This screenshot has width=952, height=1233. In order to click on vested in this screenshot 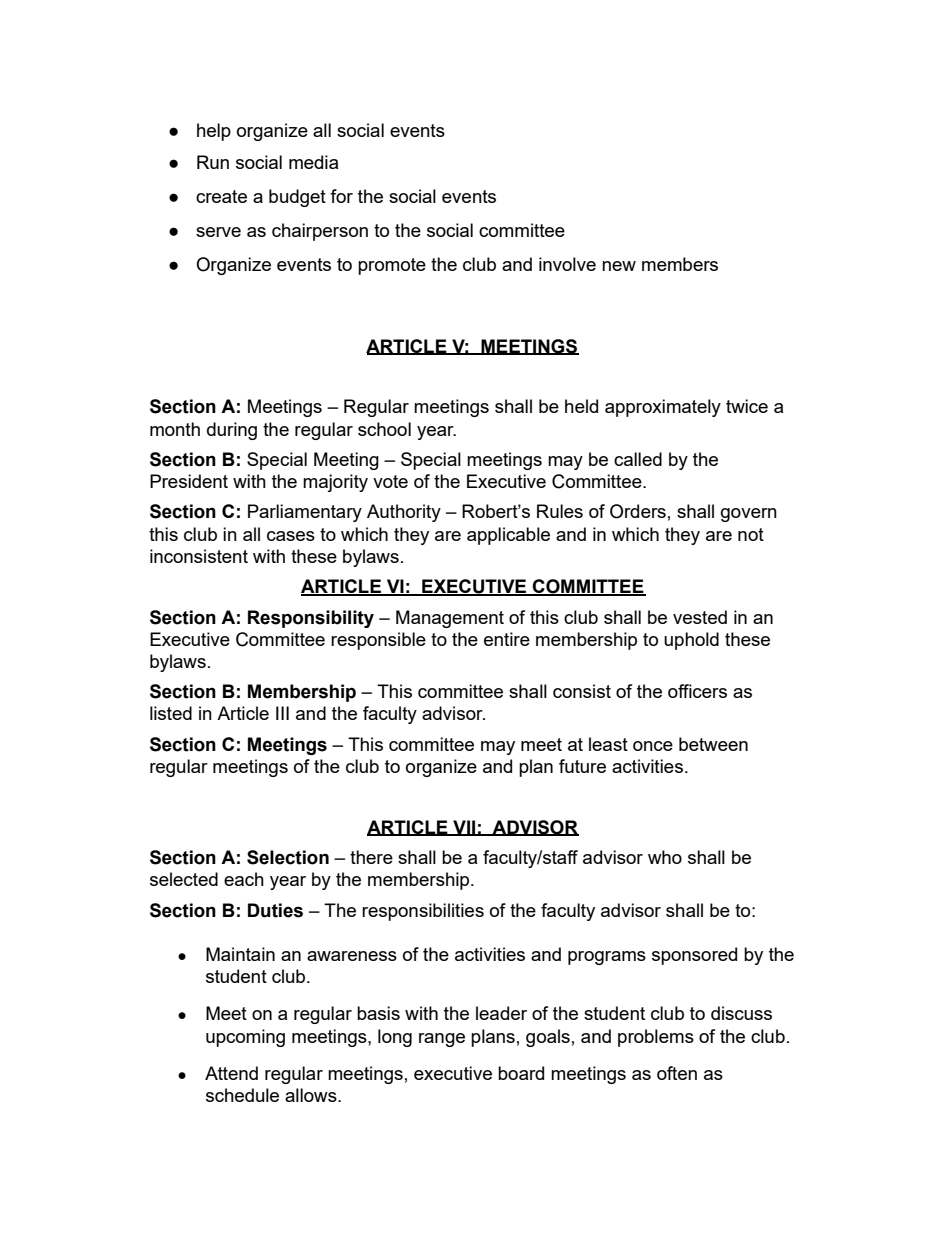, I will do `click(700, 617)`.
